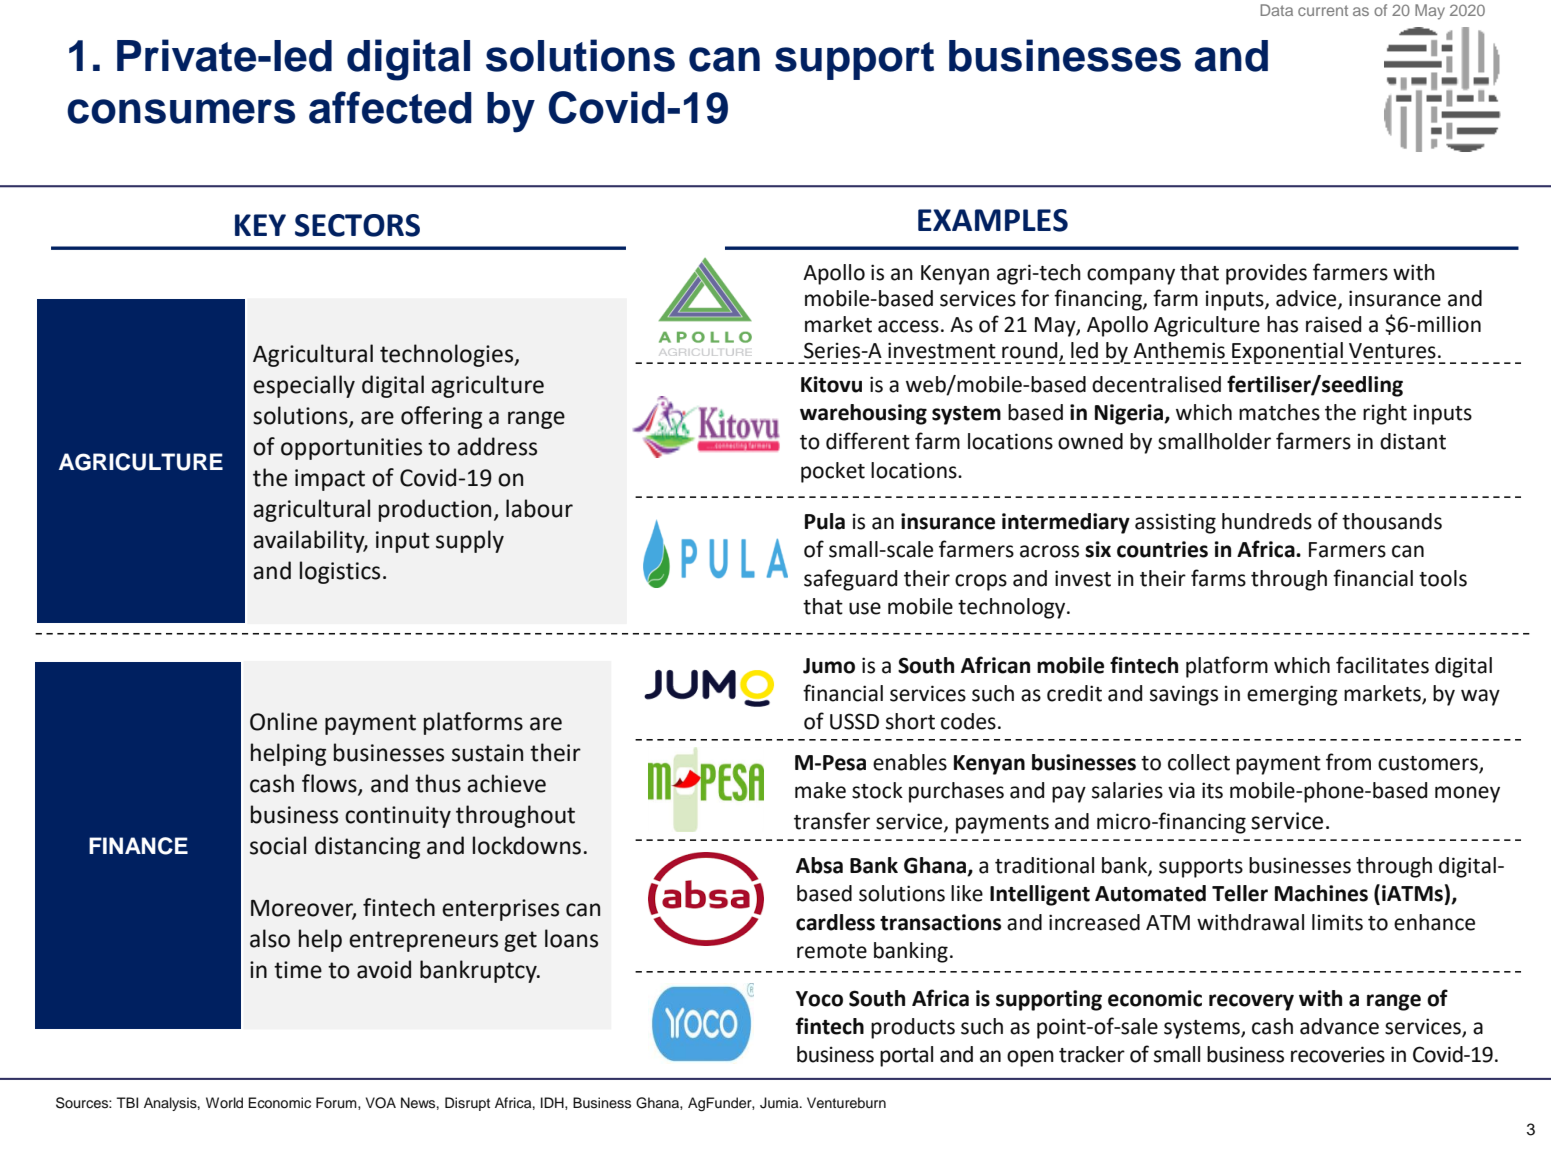  What do you see at coordinates (224, 1102) in the document?
I see `World` at bounding box center [224, 1102].
